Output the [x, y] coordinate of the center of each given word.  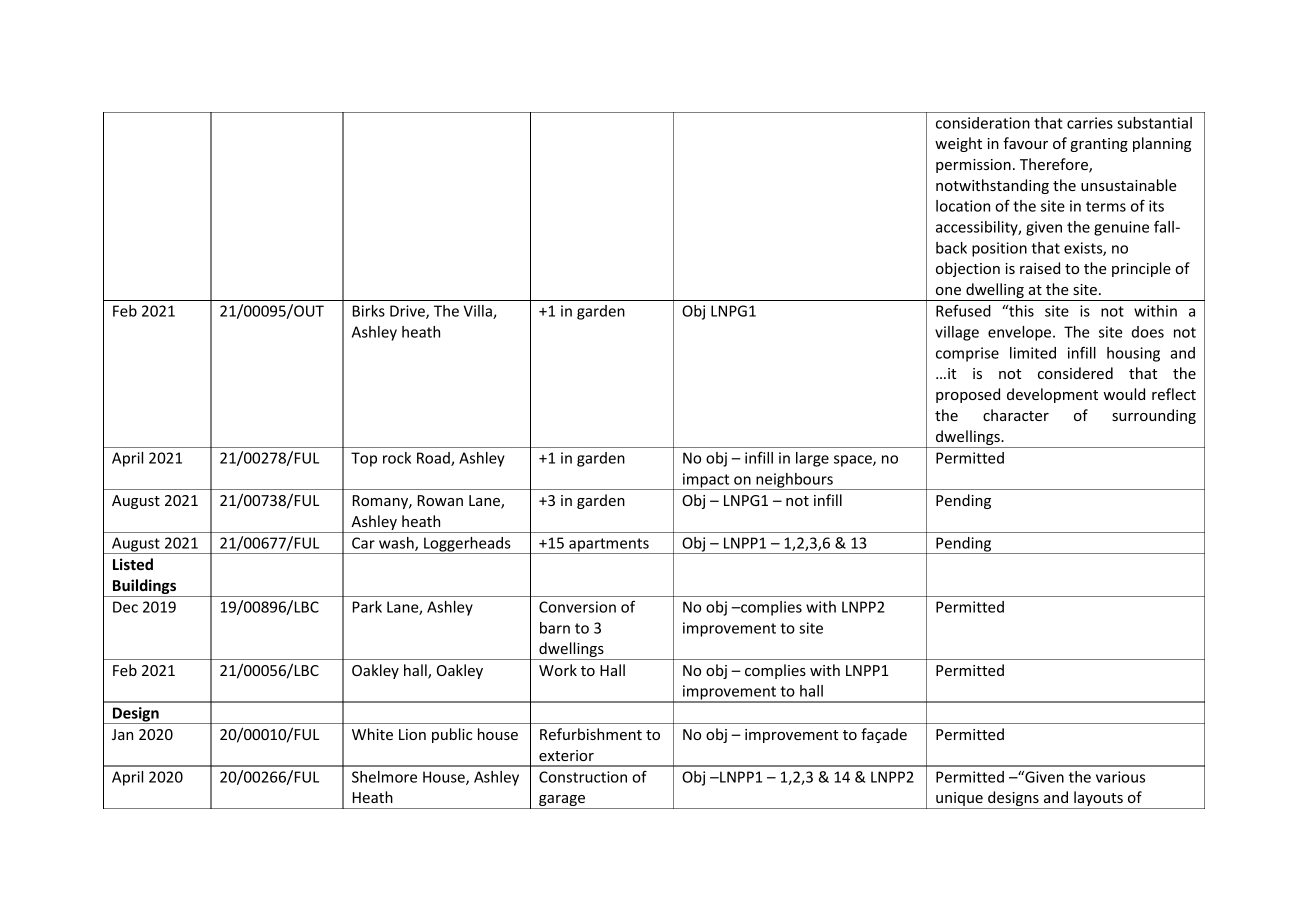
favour [1025, 143]
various [1120, 777]
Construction [583, 777]
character [1016, 415]
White [372, 734]
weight [958, 144]
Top [364, 459]
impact [706, 481]
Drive [408, 312]
